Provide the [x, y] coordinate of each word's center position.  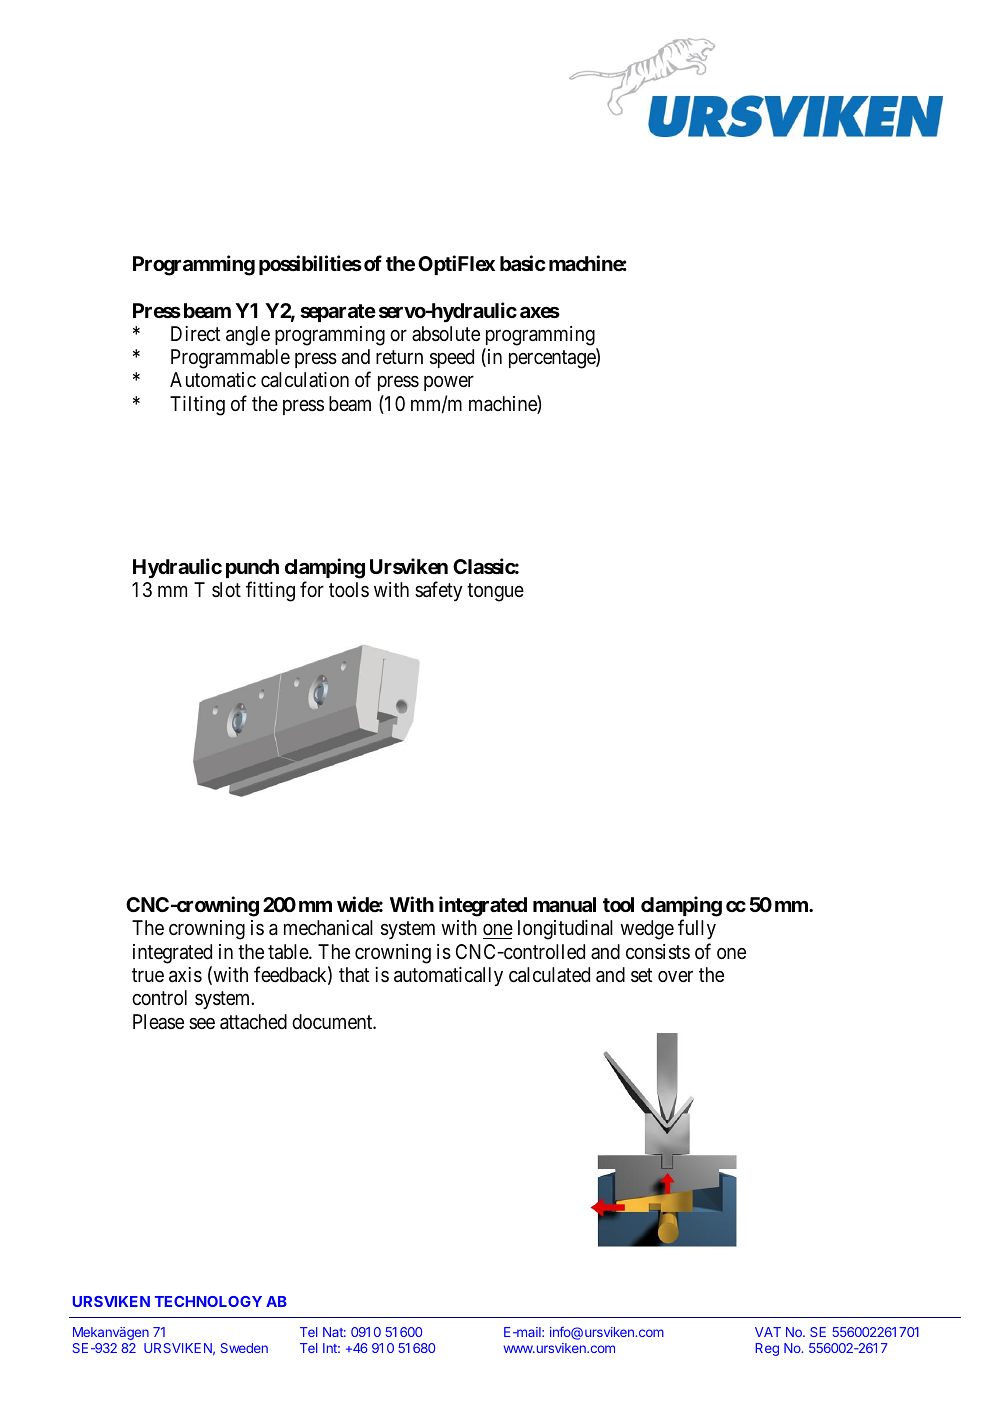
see [202, 1023]
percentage [553, 359]
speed [452, 358]
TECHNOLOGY [208, 1301]
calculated [549, 975]
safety [439, 591]
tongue [495, 592]
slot [226, 589]
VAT [768, 1332]
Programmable [230, 359]
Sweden [244, 1348]
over [675, 976]
